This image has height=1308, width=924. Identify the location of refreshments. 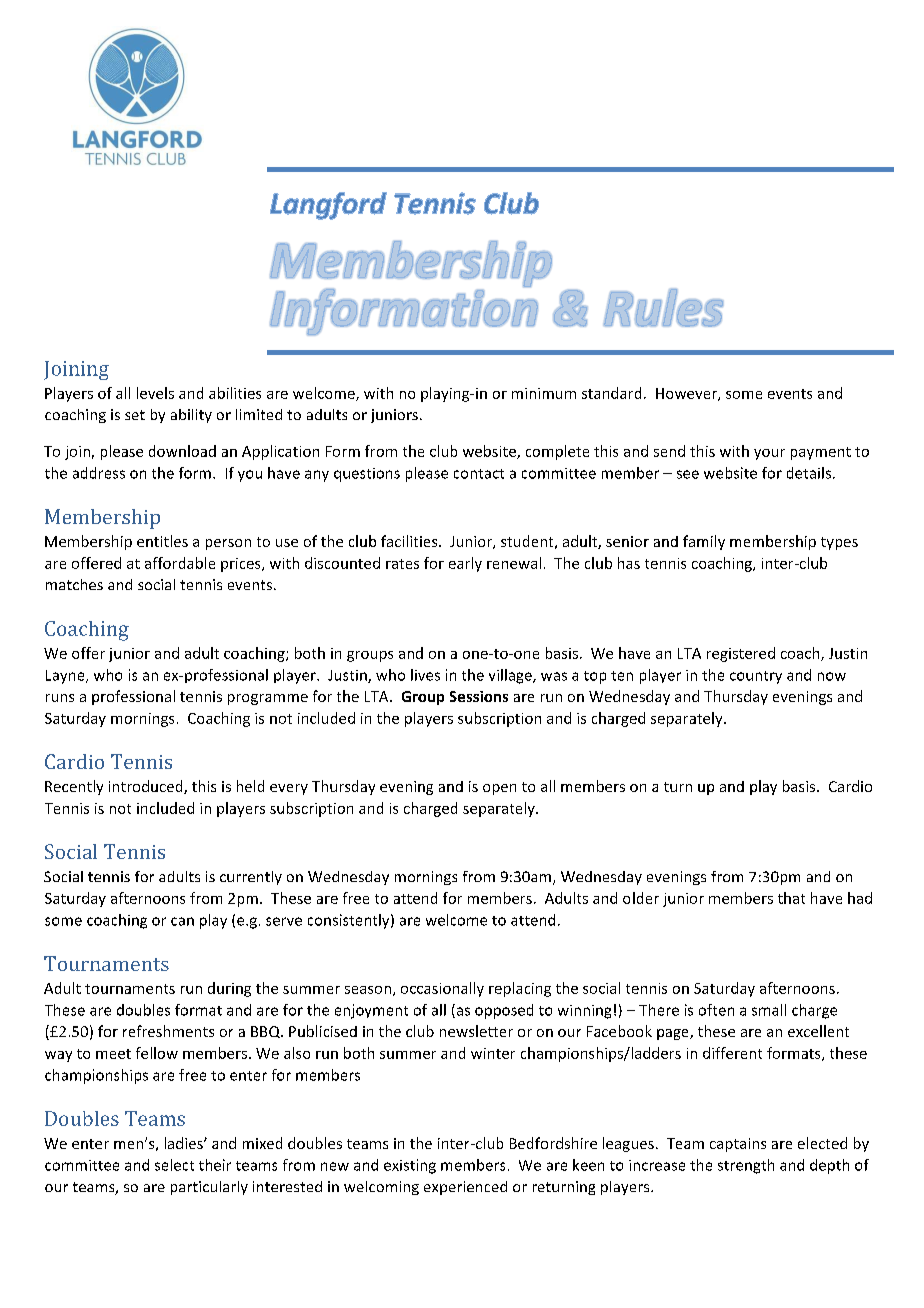
(168, 1031).
